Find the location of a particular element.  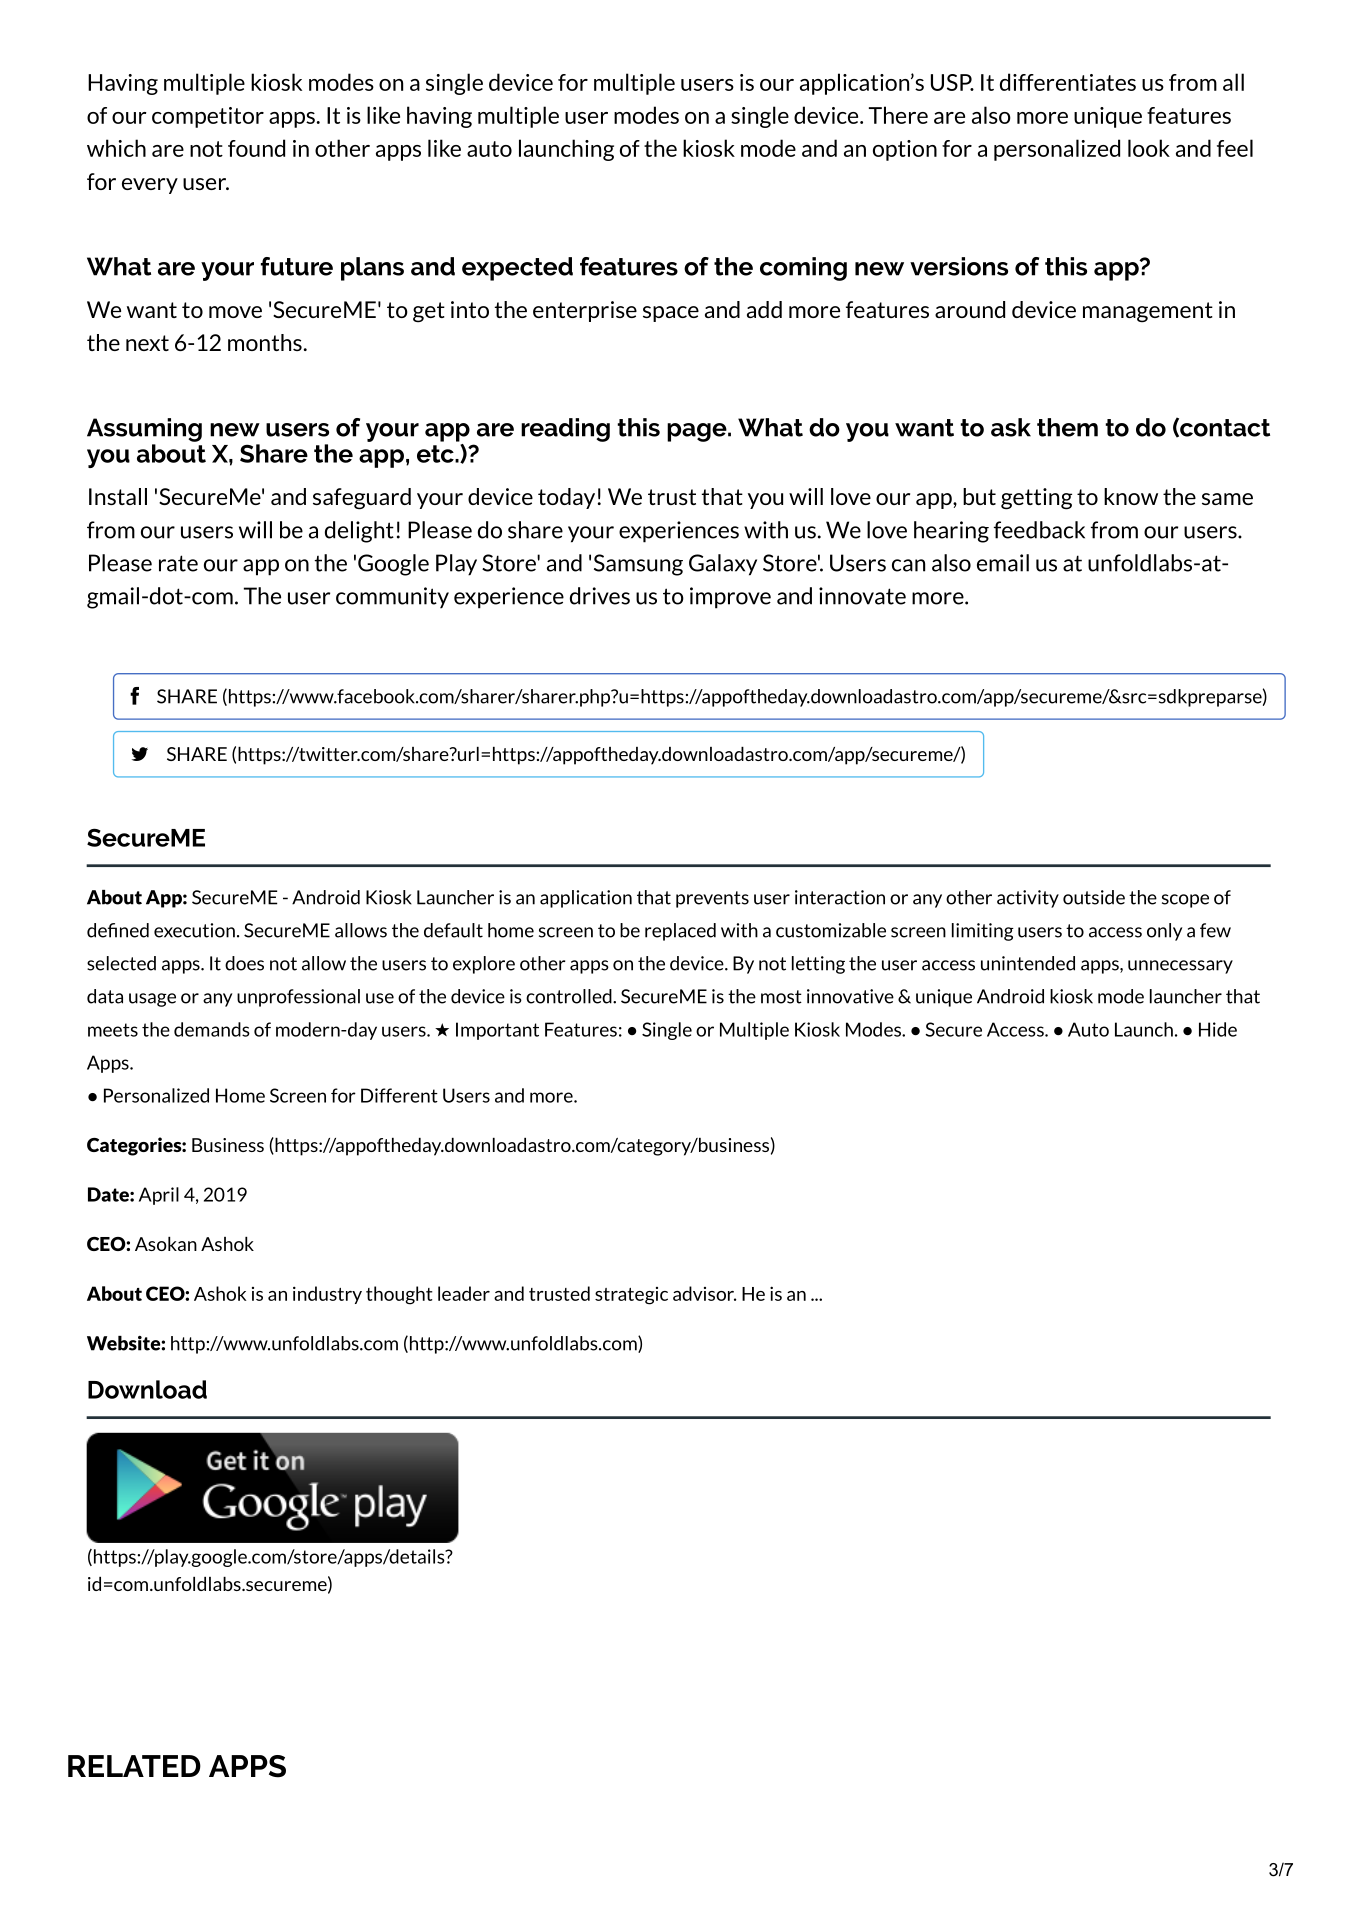

thought is located at coordinates (399, 1295).
